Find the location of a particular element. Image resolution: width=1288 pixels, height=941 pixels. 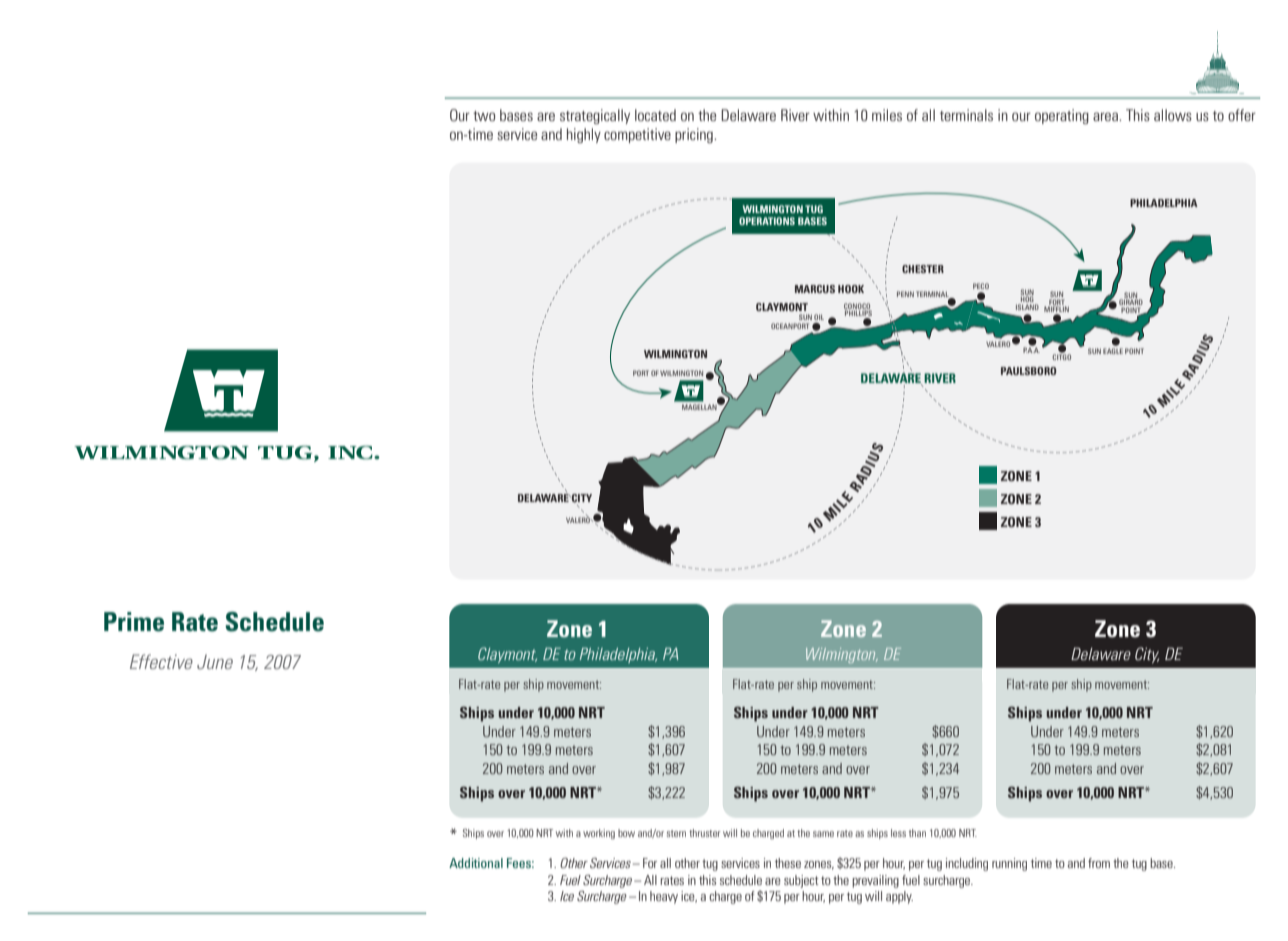

Additional is located at coordinates (476, 863).
